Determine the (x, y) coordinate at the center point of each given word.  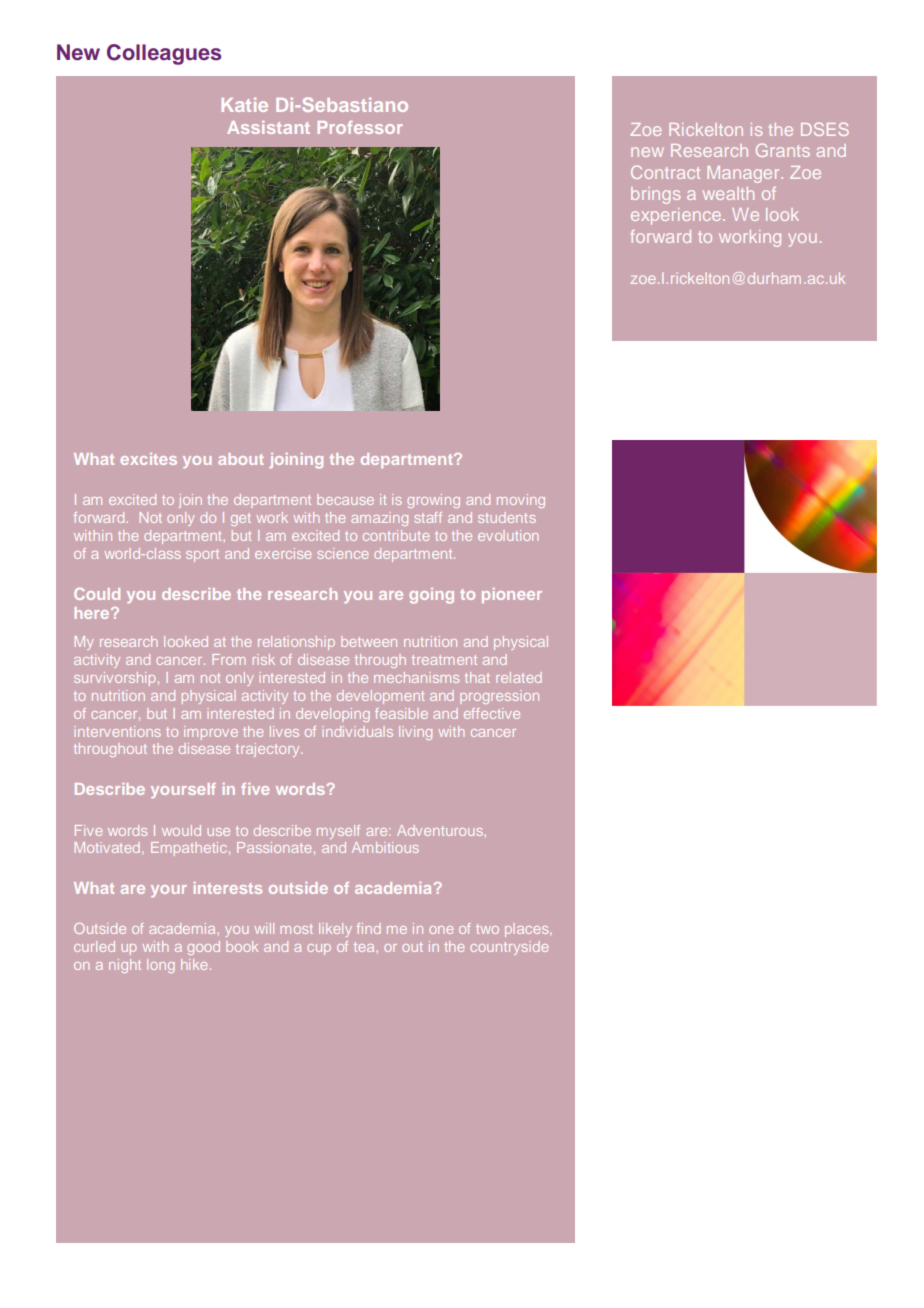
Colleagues (164, 54)
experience (677, 216)
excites (149, 459)
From (228, 659)
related (519, 677)
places (528, 930)
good (203, 948)
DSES (825, 129)
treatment (444, 660)
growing (433, 501)
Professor (360, 127)
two (487, 929)
